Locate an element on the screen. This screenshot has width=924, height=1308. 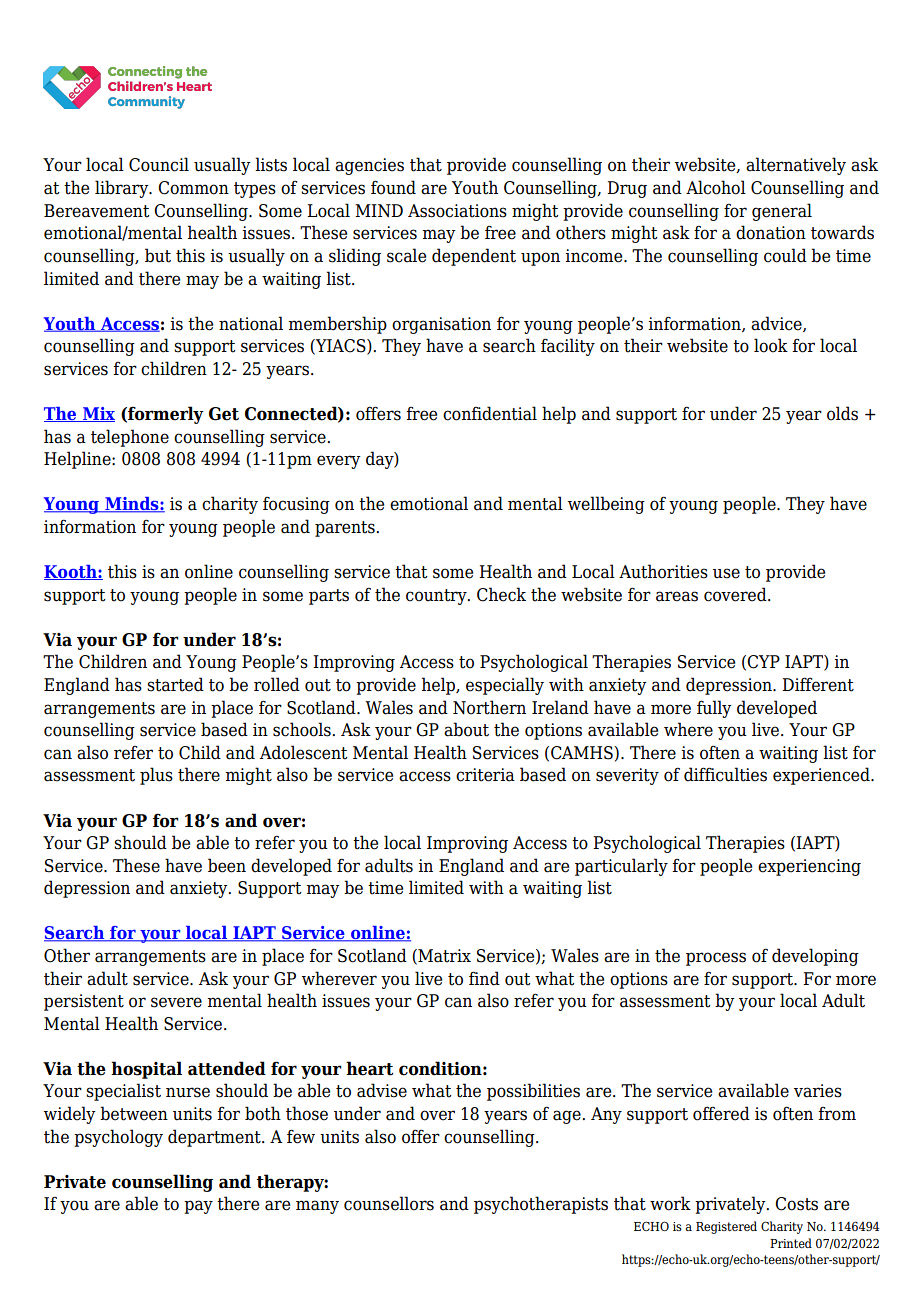
Alcohol is located at coordinates (716, 187).
